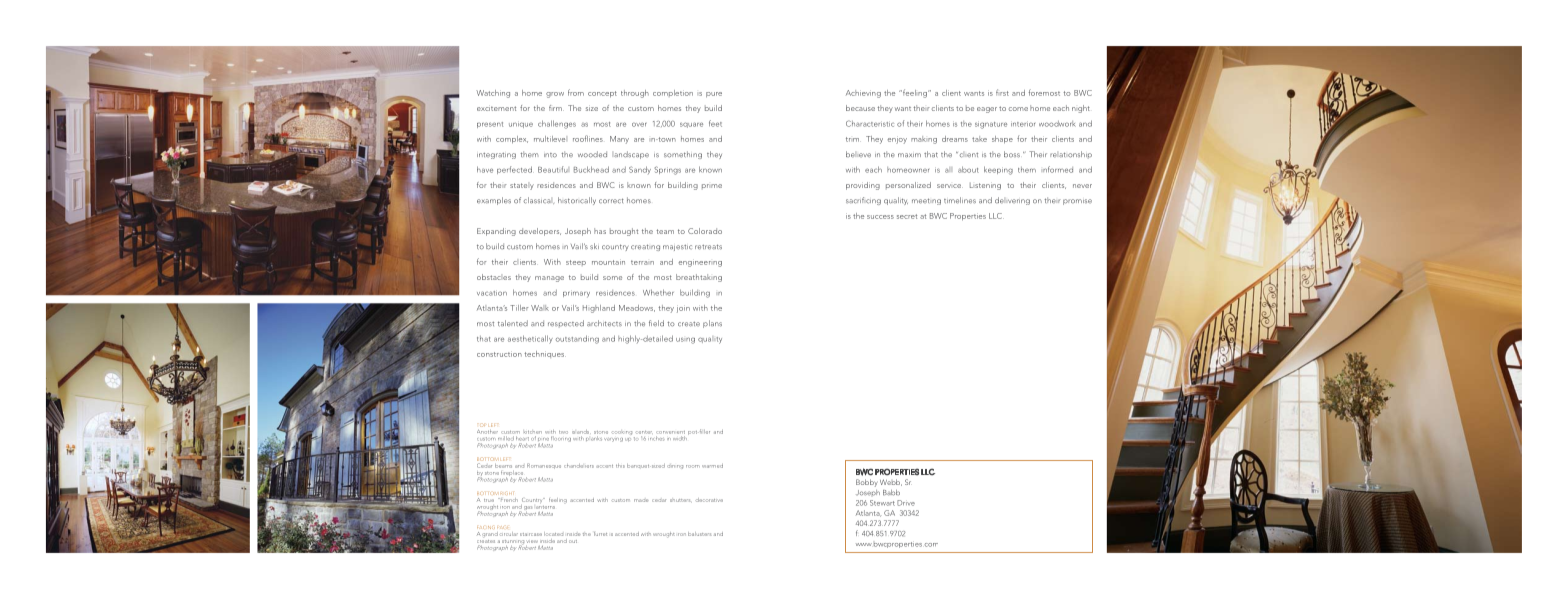 The image size is (1568, 599). What do you see at coordinates (681, 437) in the page?
I see `width` at bounding box center [681, 437].
